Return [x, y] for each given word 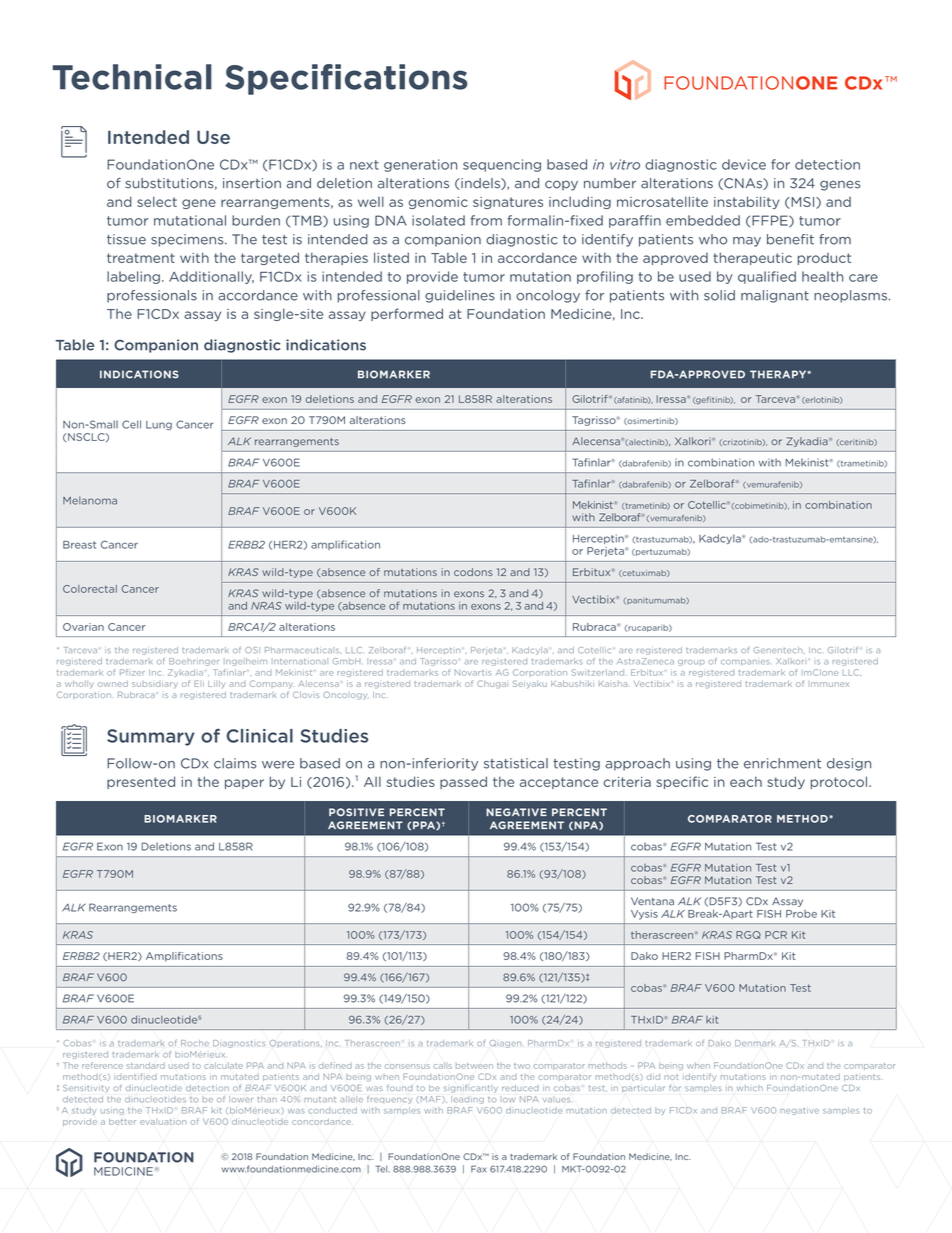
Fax [478, 1169]
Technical [132, 77]
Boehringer [194, 662]
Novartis [473, 672]
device [744, 164]
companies [745, 663]
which [750, 1088]
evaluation [163, 1122]
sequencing [502, 165]
